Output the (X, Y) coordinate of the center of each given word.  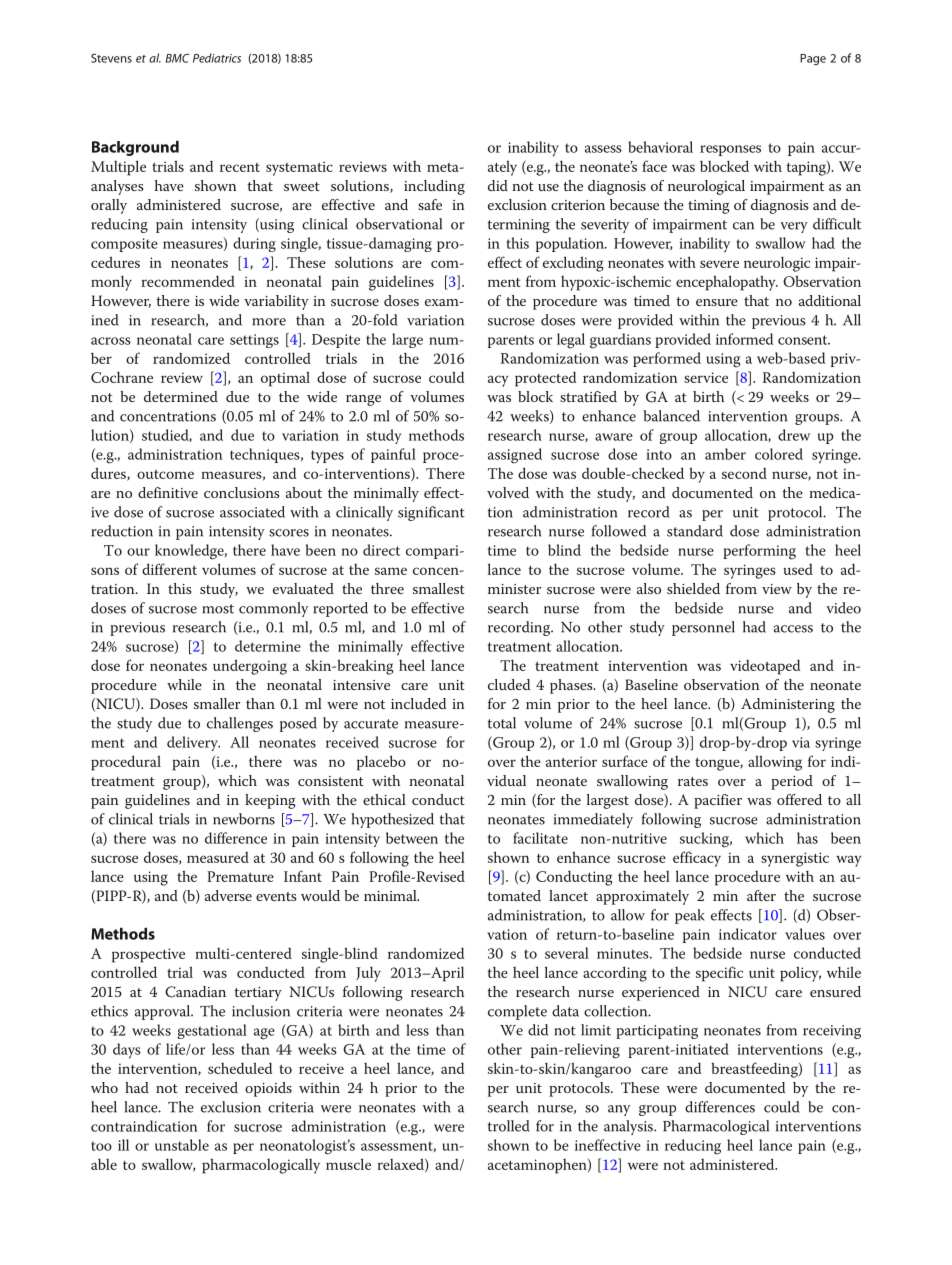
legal (571, 341)
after (761, 895)
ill (123, 1145)
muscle (348, 1164)
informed (744, 339)
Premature (240, 876)
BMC (177, 58)
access (793, 629)
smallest (439, 588)
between (412, 838)
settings (254, 341)
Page (813, 59)
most (218, 609)
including (434, 187)
